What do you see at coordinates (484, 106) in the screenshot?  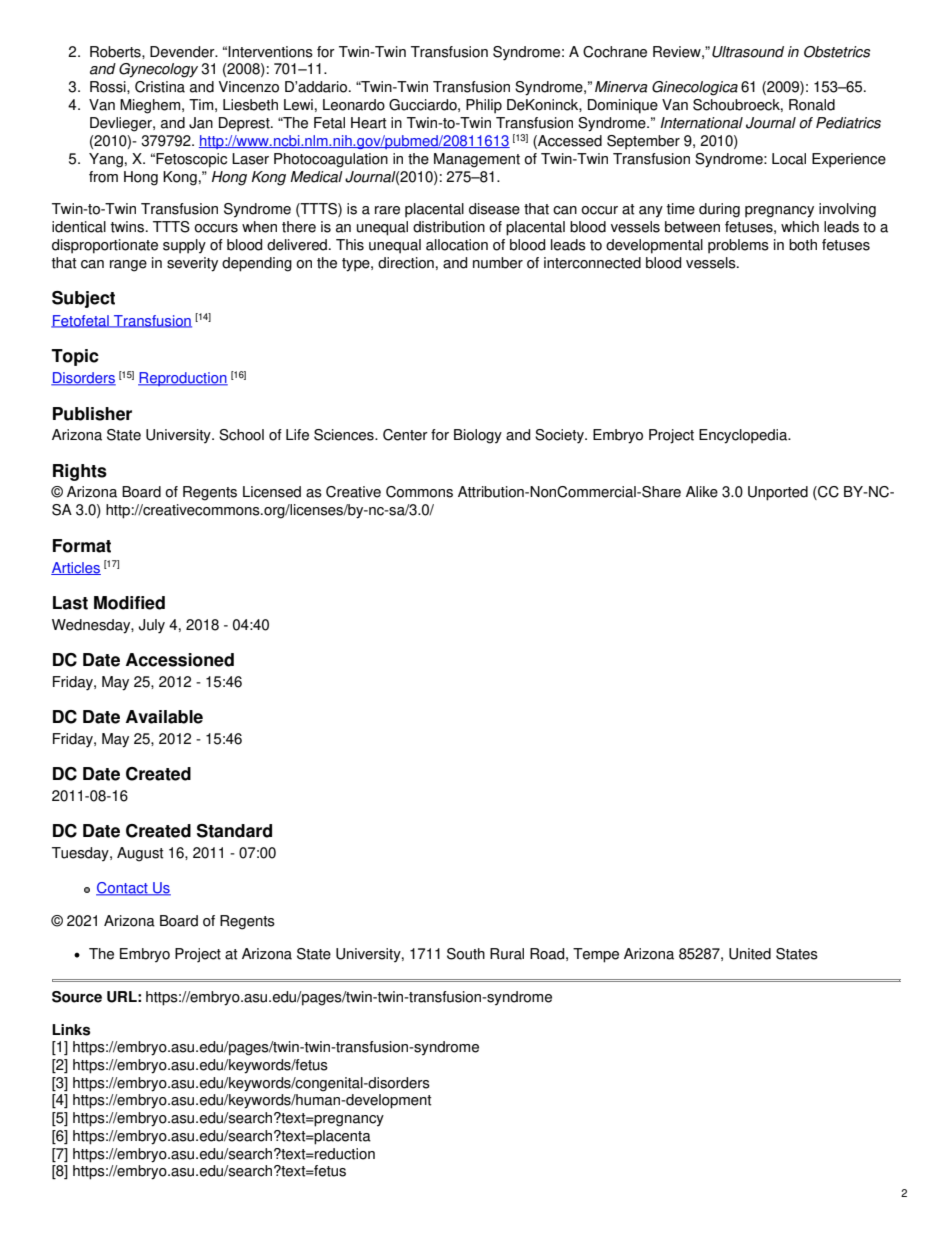 I see `Philip` at bounding box center [484, 106].
